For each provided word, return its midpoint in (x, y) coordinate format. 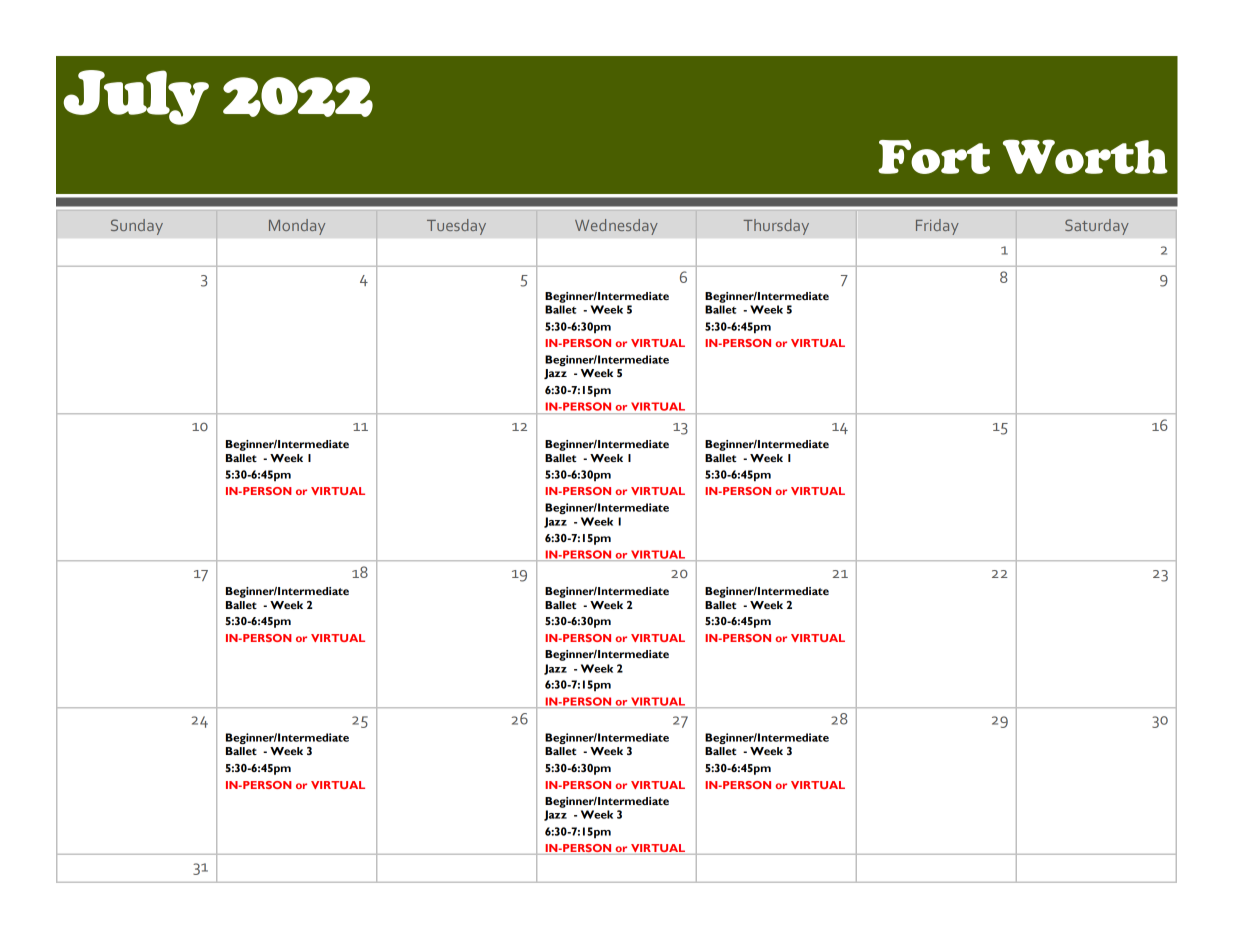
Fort (934, 157)
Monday (297, 227)
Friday (937, 227)
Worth (1085, 156)
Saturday (1097, 227)
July (136, 97)
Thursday (776, 227)
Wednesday (616, 227)
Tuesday (456, 227)
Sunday (137, 227)
